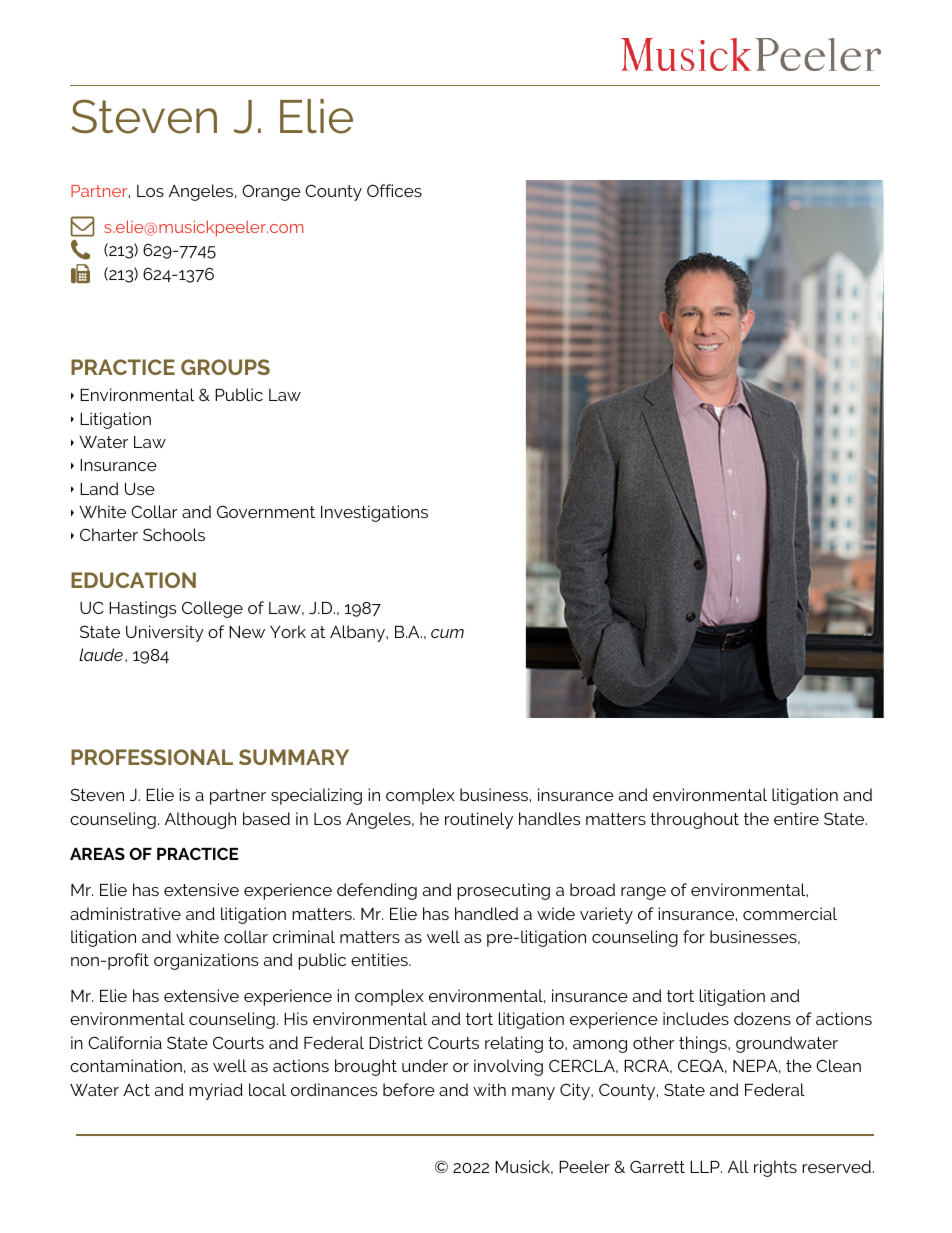 The width and height of the page is (952, 1233). Describe the element at coordinates (447, 633) in the page. I see `cum` at that location.
